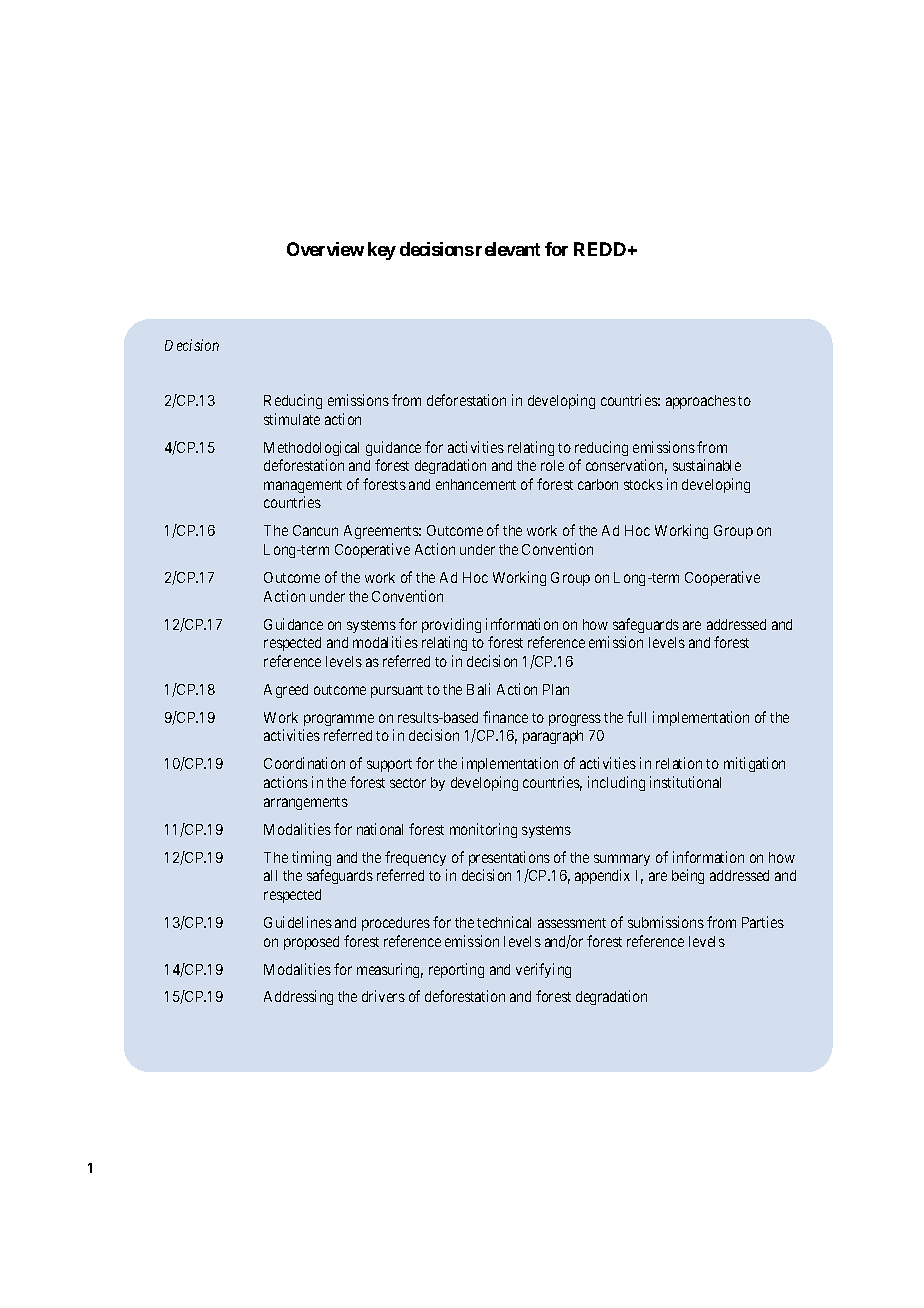 The image size is (924, 1308). What do you see at coordinates (325, 249) in the screenshot?
I see `Overview` at bounding box center [325, 249].
